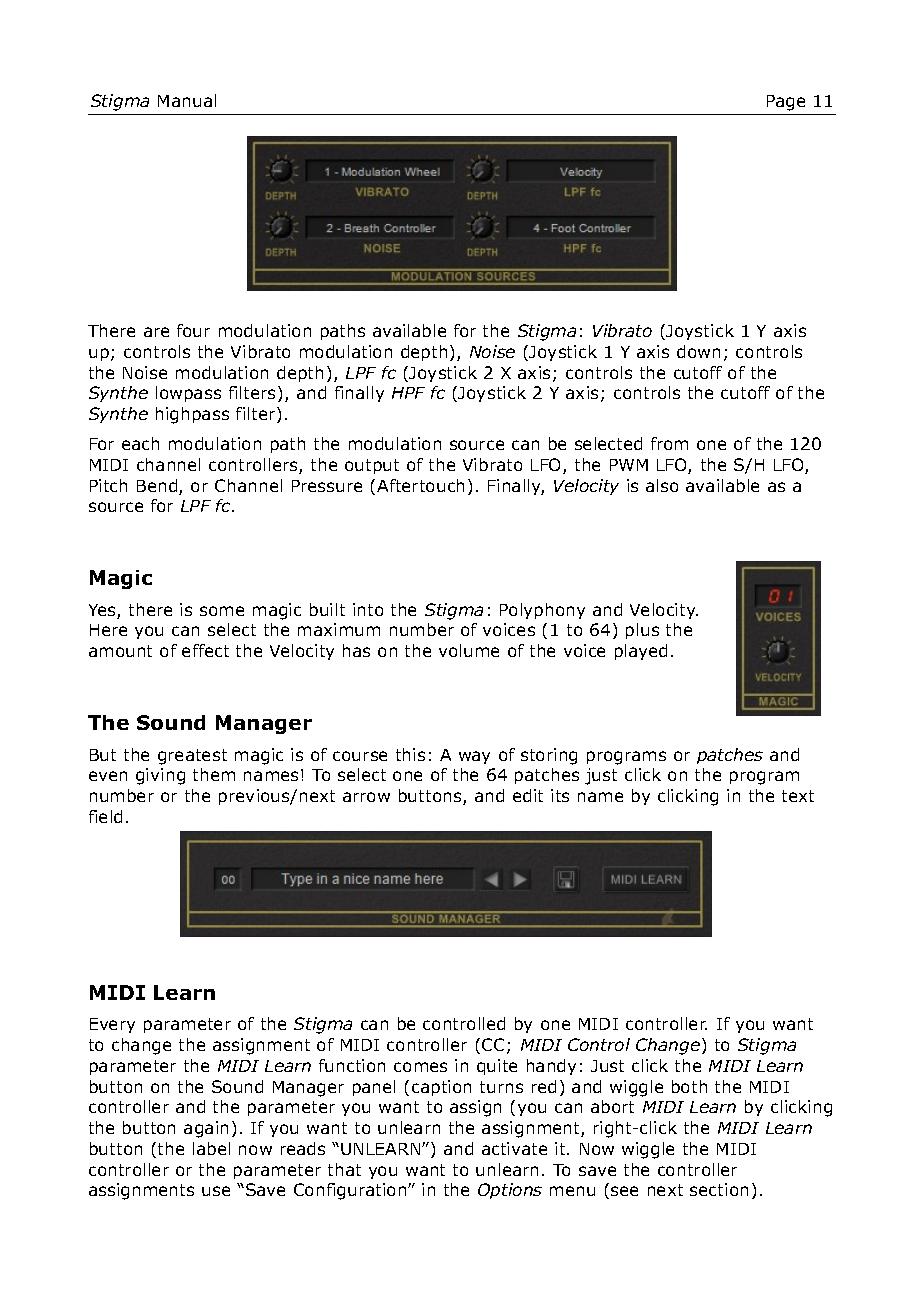 This screenshot has height=1308, width=924. What do you see at coordinates (662, 485) in the screenshot?
I see `also` at bounding box center [662, 485].
